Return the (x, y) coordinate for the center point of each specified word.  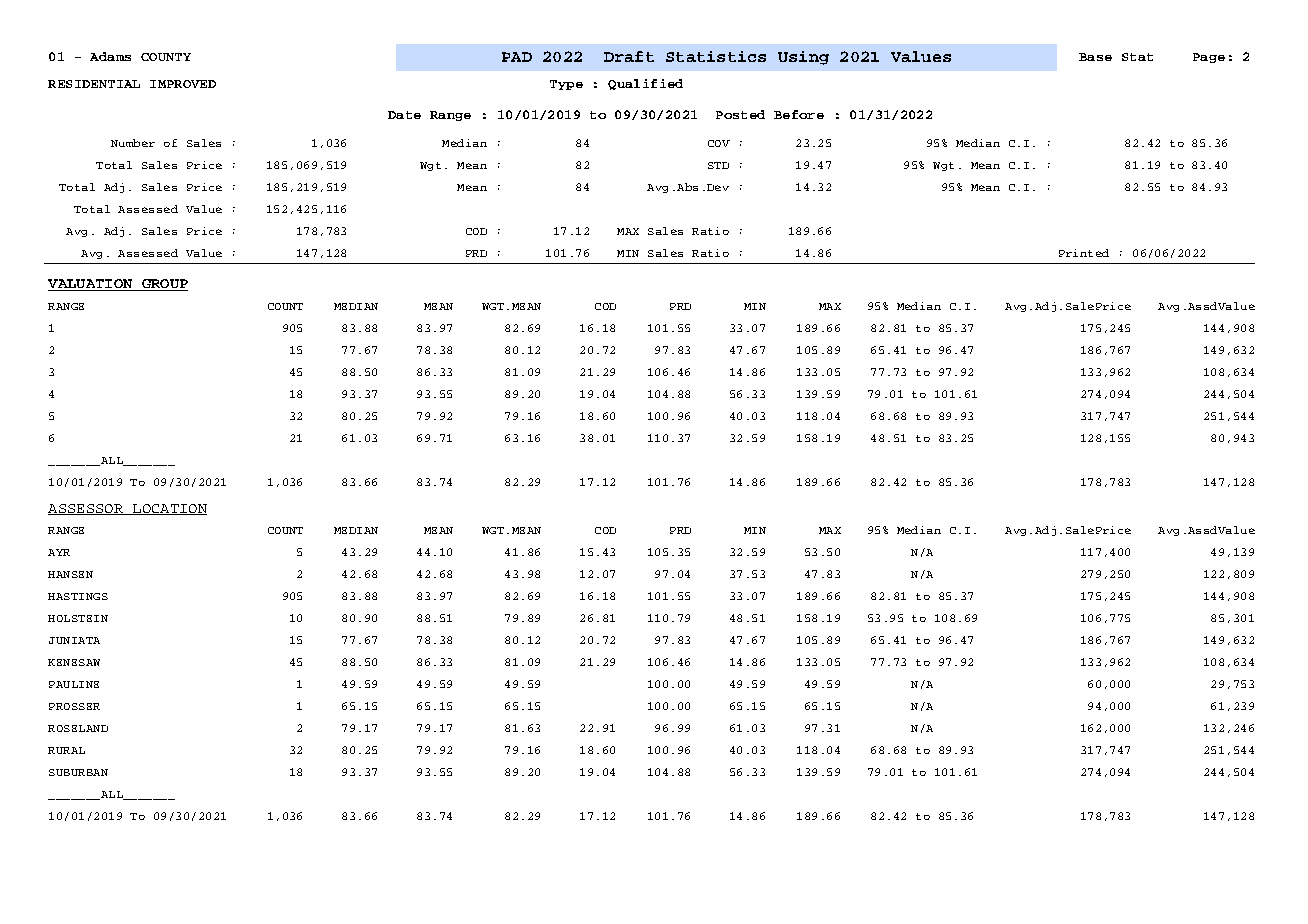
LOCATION (169, 509)
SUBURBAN (78, 772)
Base (1095, 57)
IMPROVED (183, 84)
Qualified (645, 84)
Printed (1084, 253)
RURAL (66, 750)
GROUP (163, 285)
